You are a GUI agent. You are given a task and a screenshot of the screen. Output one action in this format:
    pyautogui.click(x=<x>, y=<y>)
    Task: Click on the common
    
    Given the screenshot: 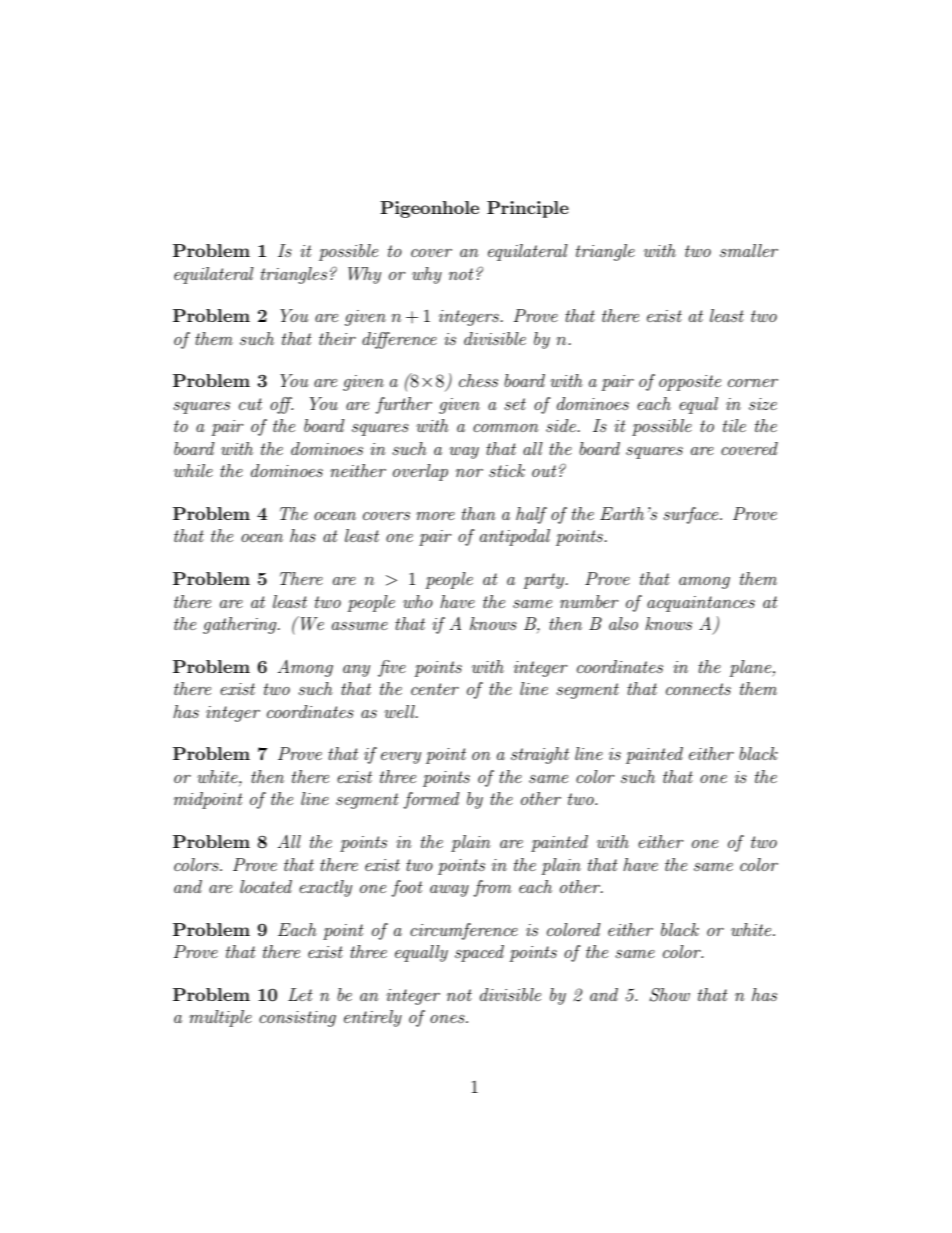 What is the action you would take?
    pyautogui.click(x=506, y=428)
